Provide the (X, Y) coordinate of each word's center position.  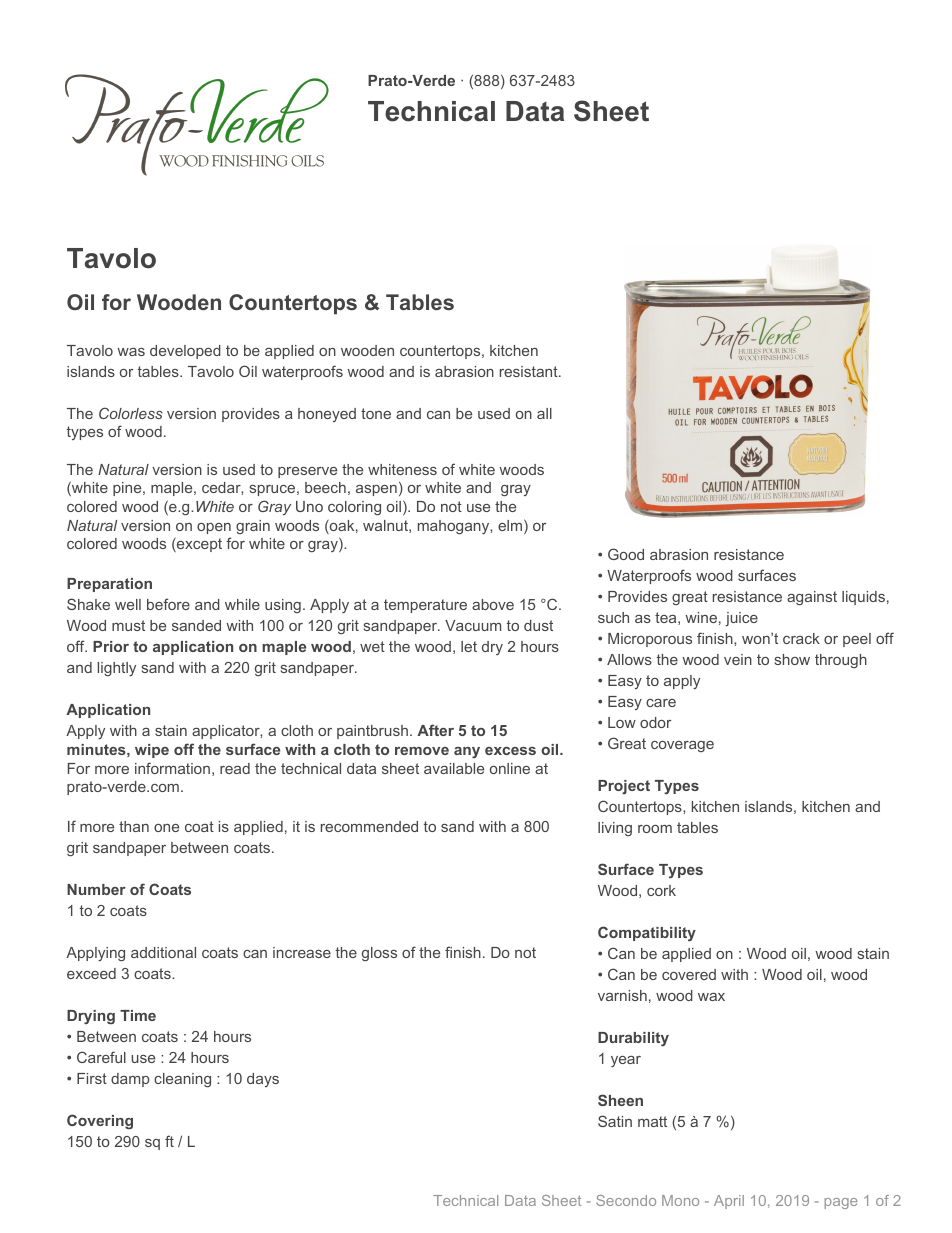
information (172, 768)
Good (626, 554)
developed (185, 352)
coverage (682, 746)
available (454, 768)
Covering (100, 1122)
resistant (530, 371)
